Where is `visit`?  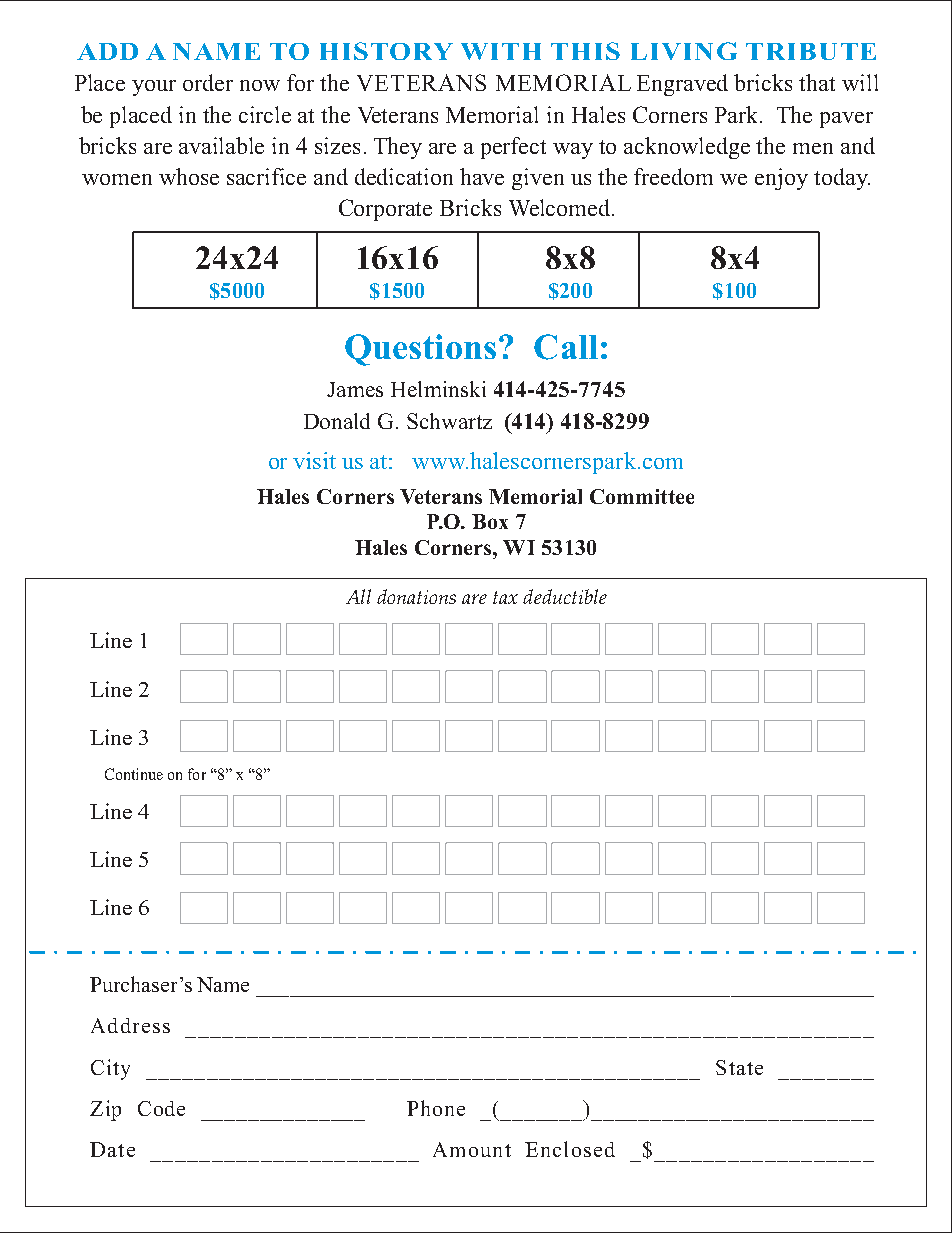
visit is located at coordinates (314, 460).
